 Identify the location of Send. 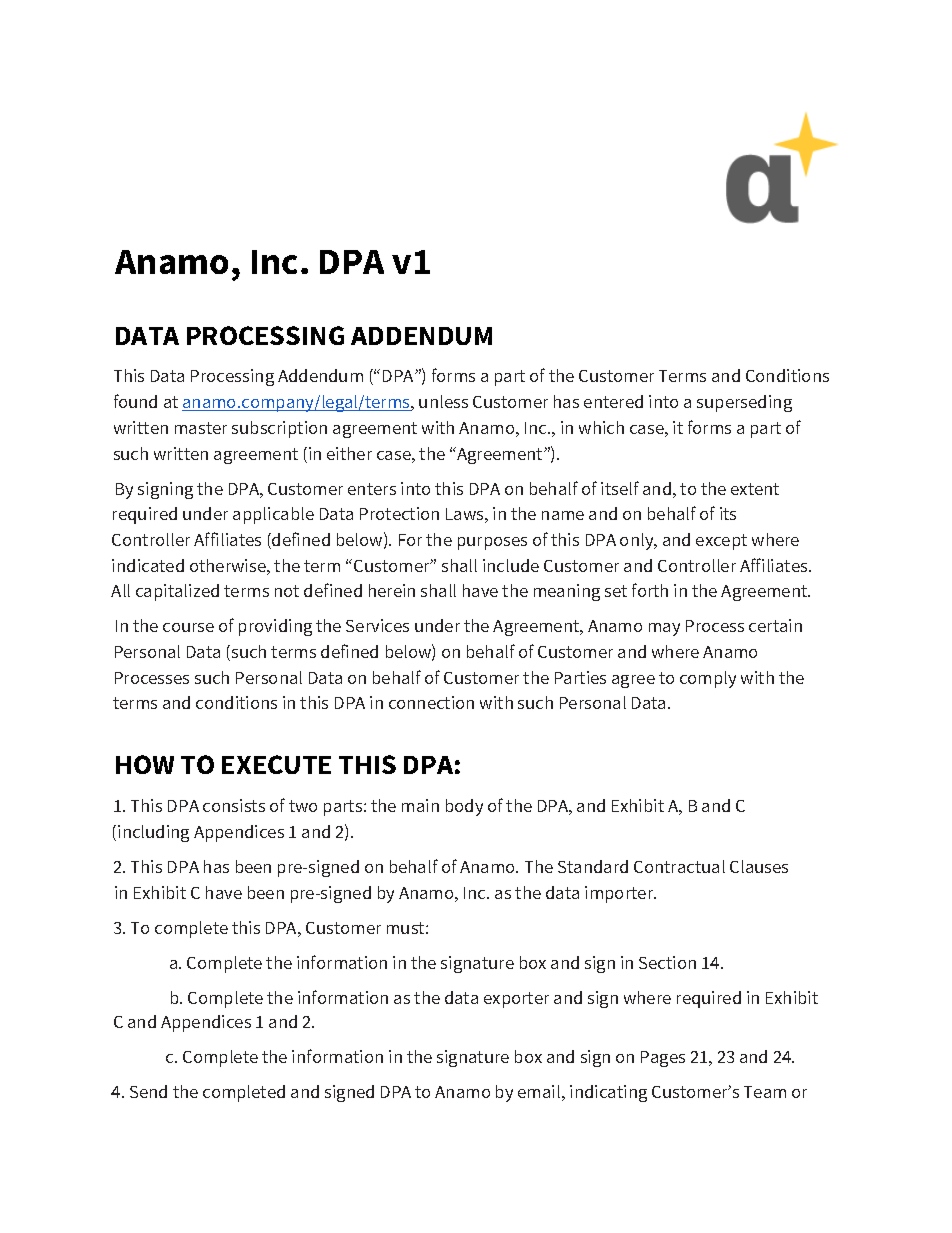
(148, 1091).
